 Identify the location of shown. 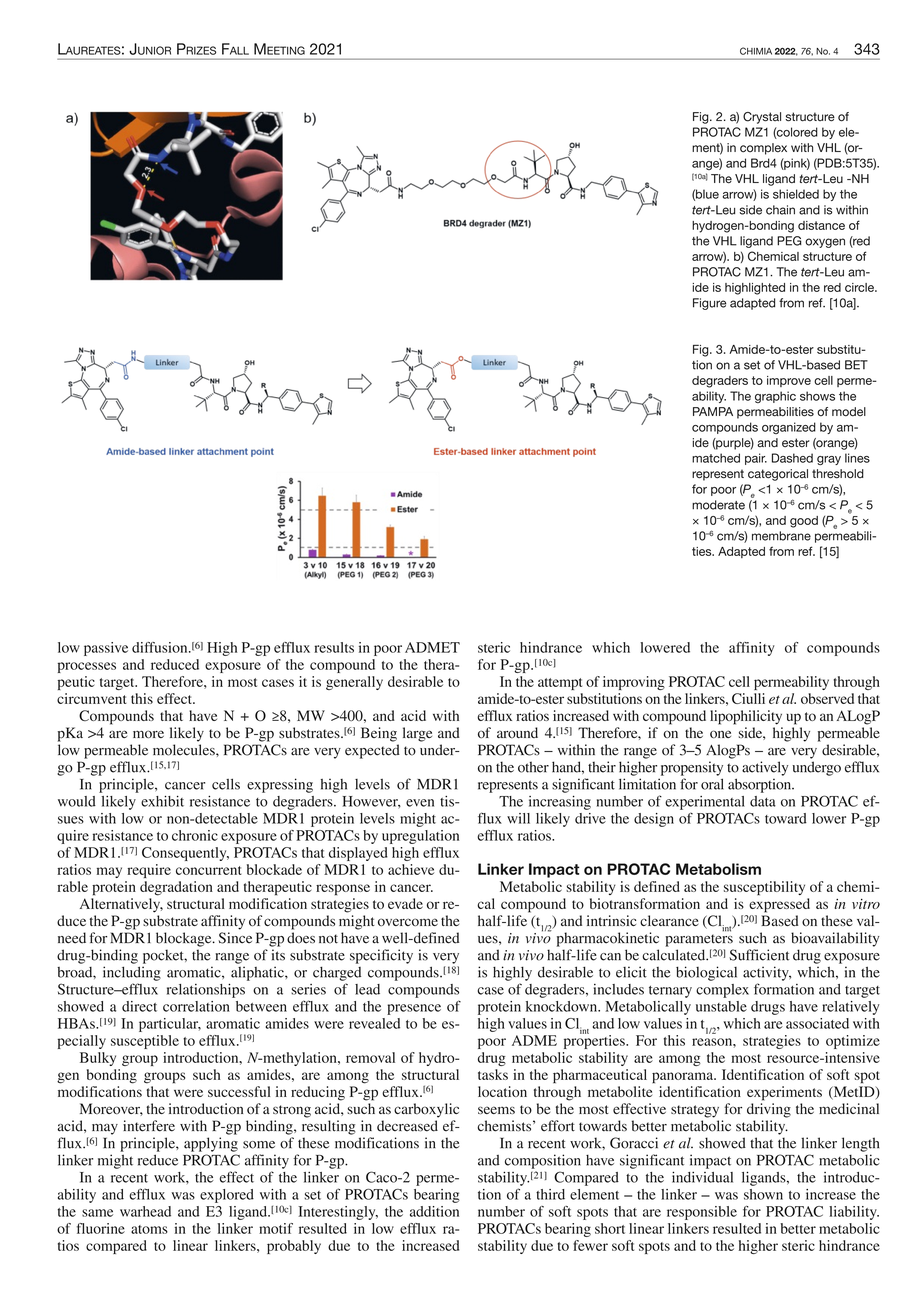
(763, 1194).
